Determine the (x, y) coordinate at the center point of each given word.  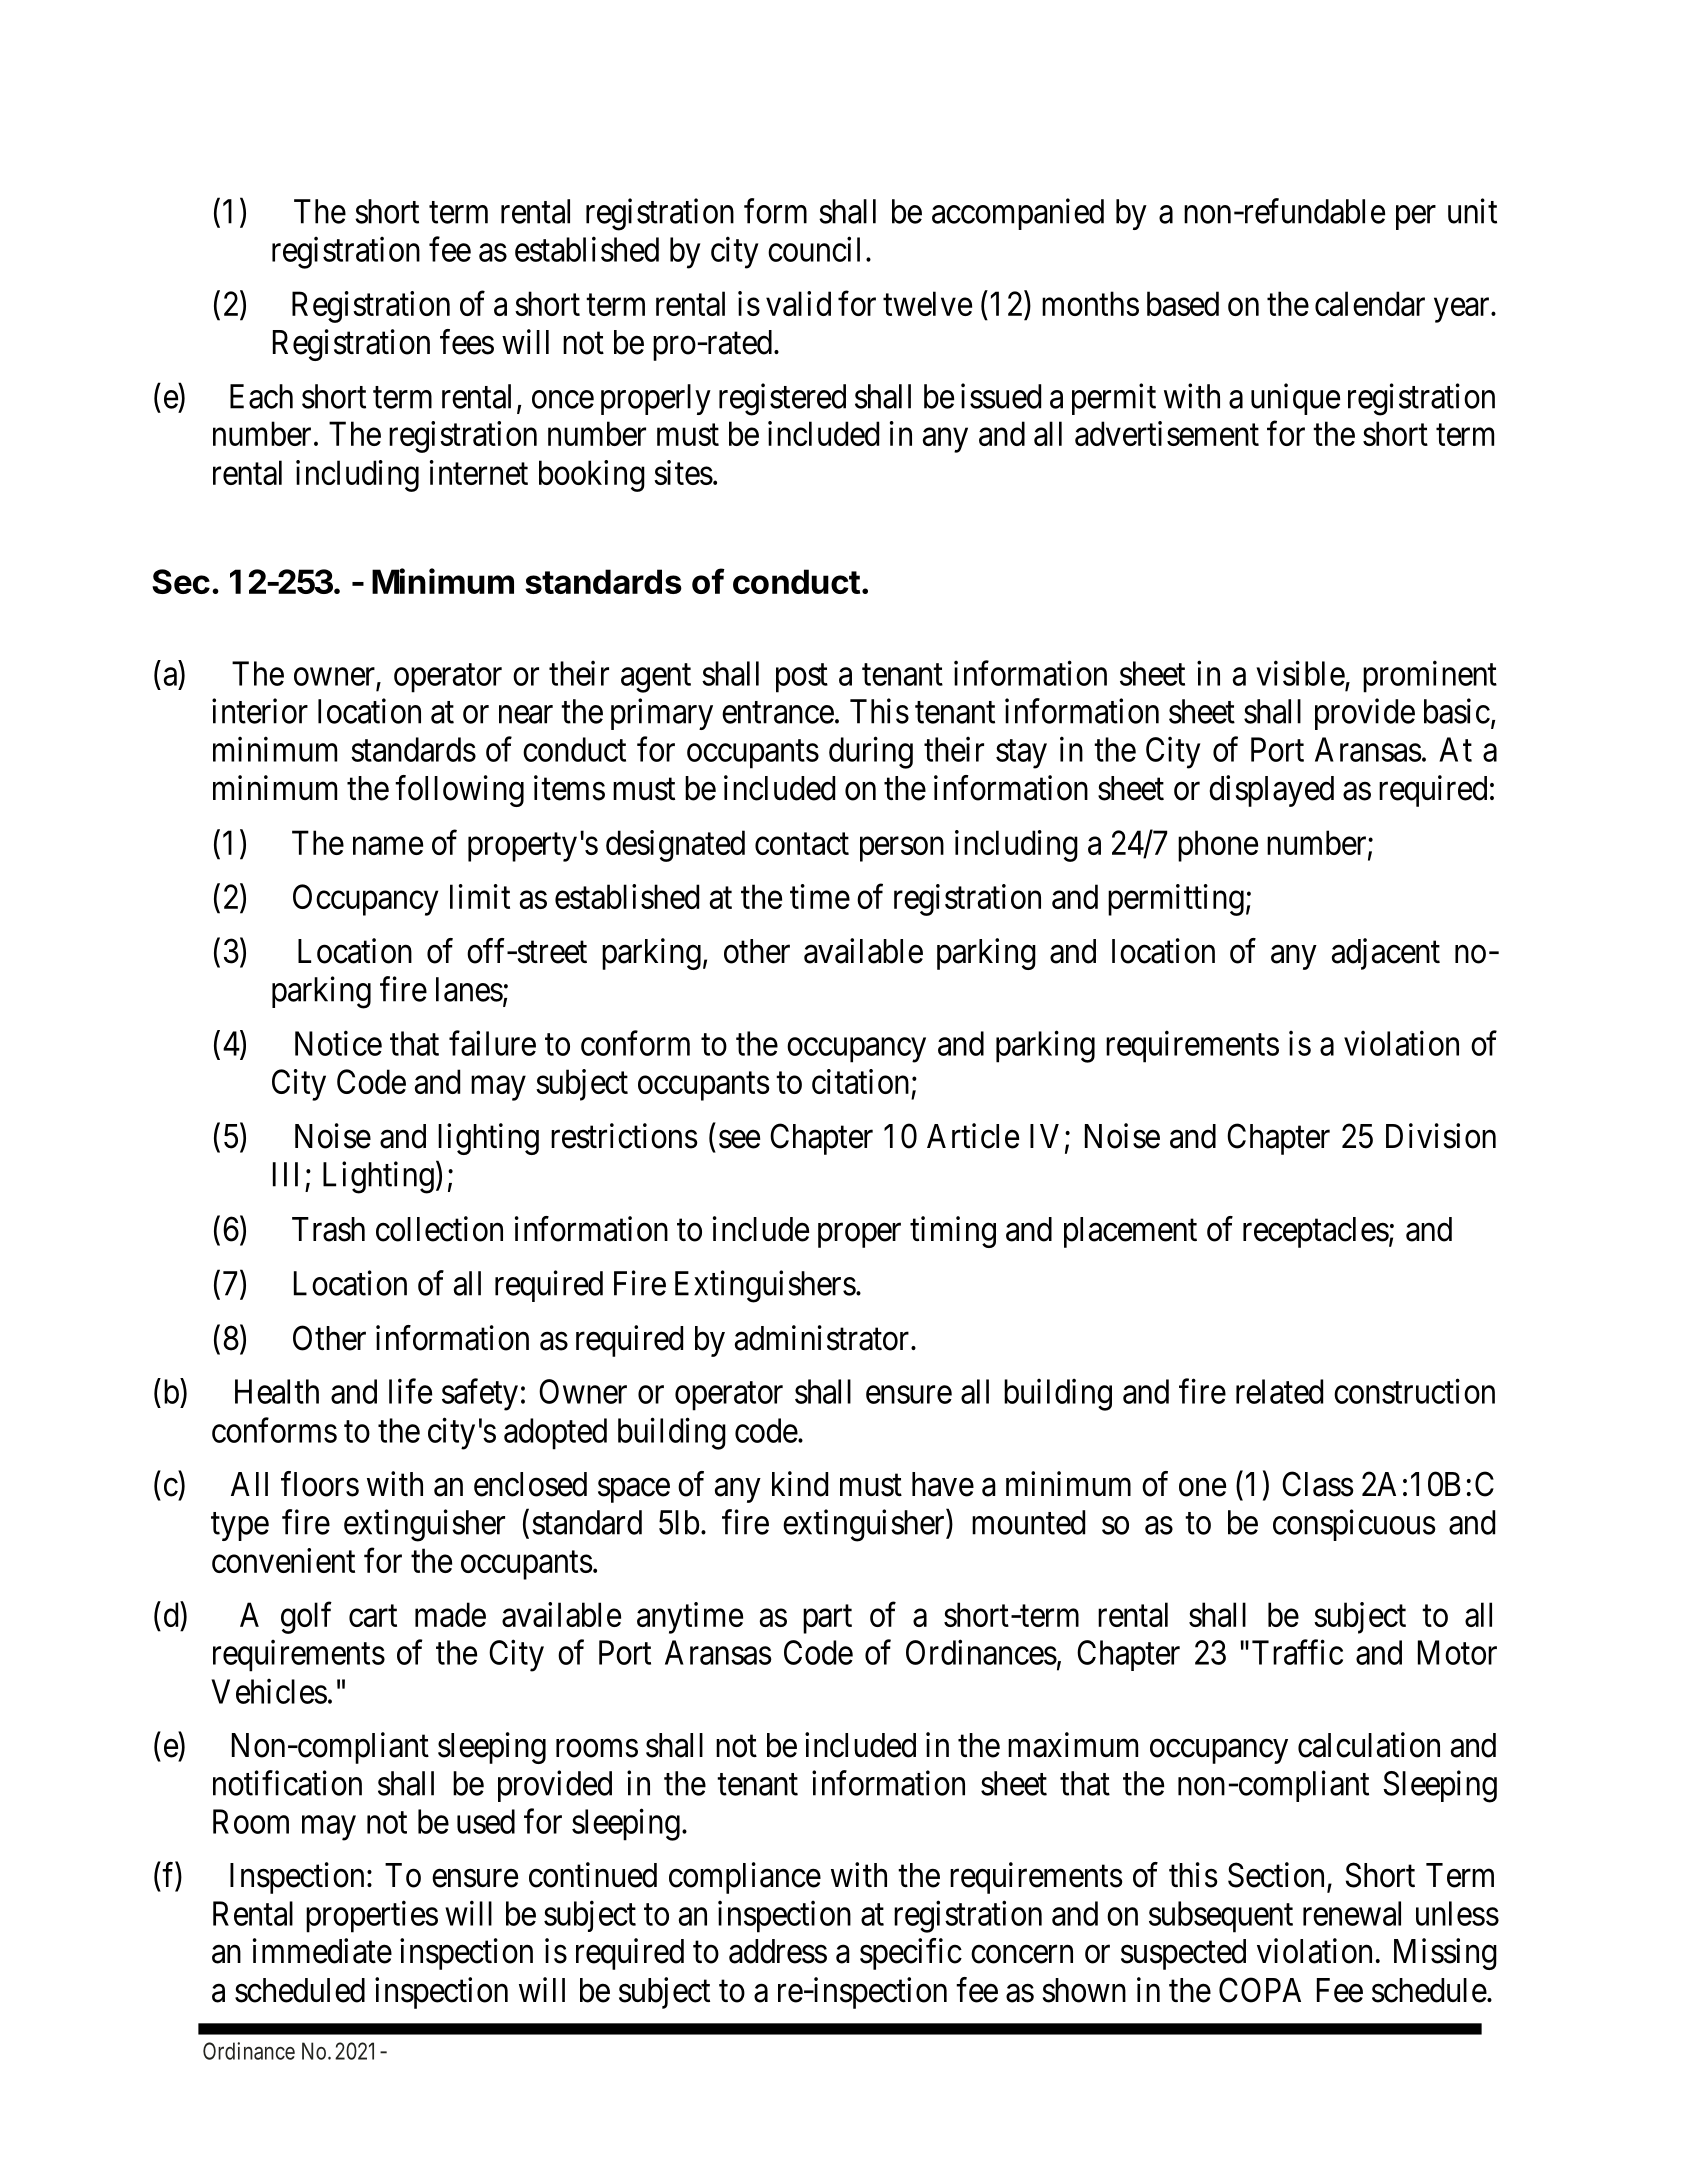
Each (261, 396)
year (1463, 310)
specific (911, 1954)
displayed (1271, 791)
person (902, 849)
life (410, 1391)
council (814, 249)
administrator (822, 1338)
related (1279, 1391)
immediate (322, 1951)
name (388, 846)
